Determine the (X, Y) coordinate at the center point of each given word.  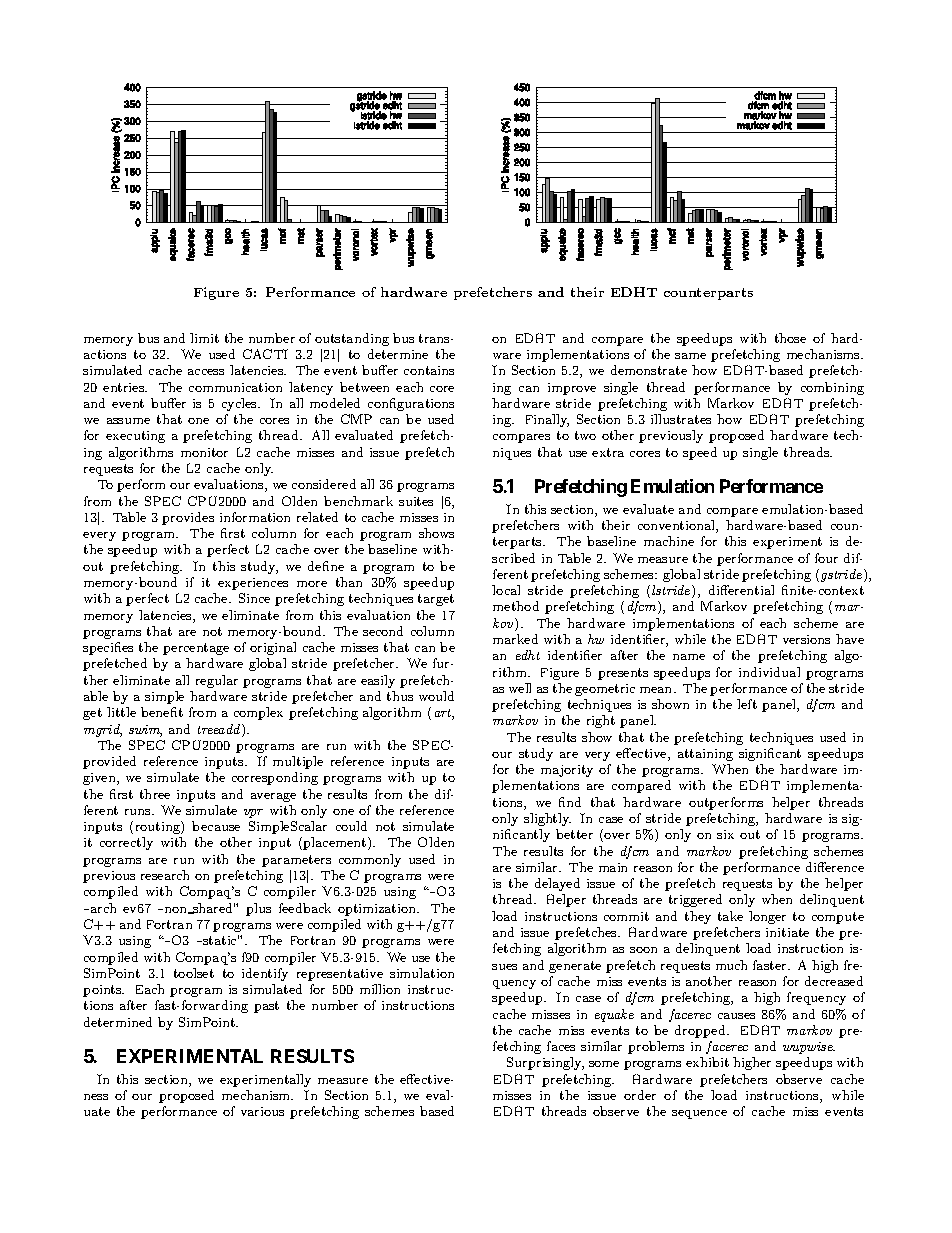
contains (429, 370)
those (790, 338)
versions (806, 639)
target (436, 600)
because (216, 826)
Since (254, 598)
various (262, 1111)
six (725, 834)
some (604, 1064)
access (206, 372)
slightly (547, 819)
